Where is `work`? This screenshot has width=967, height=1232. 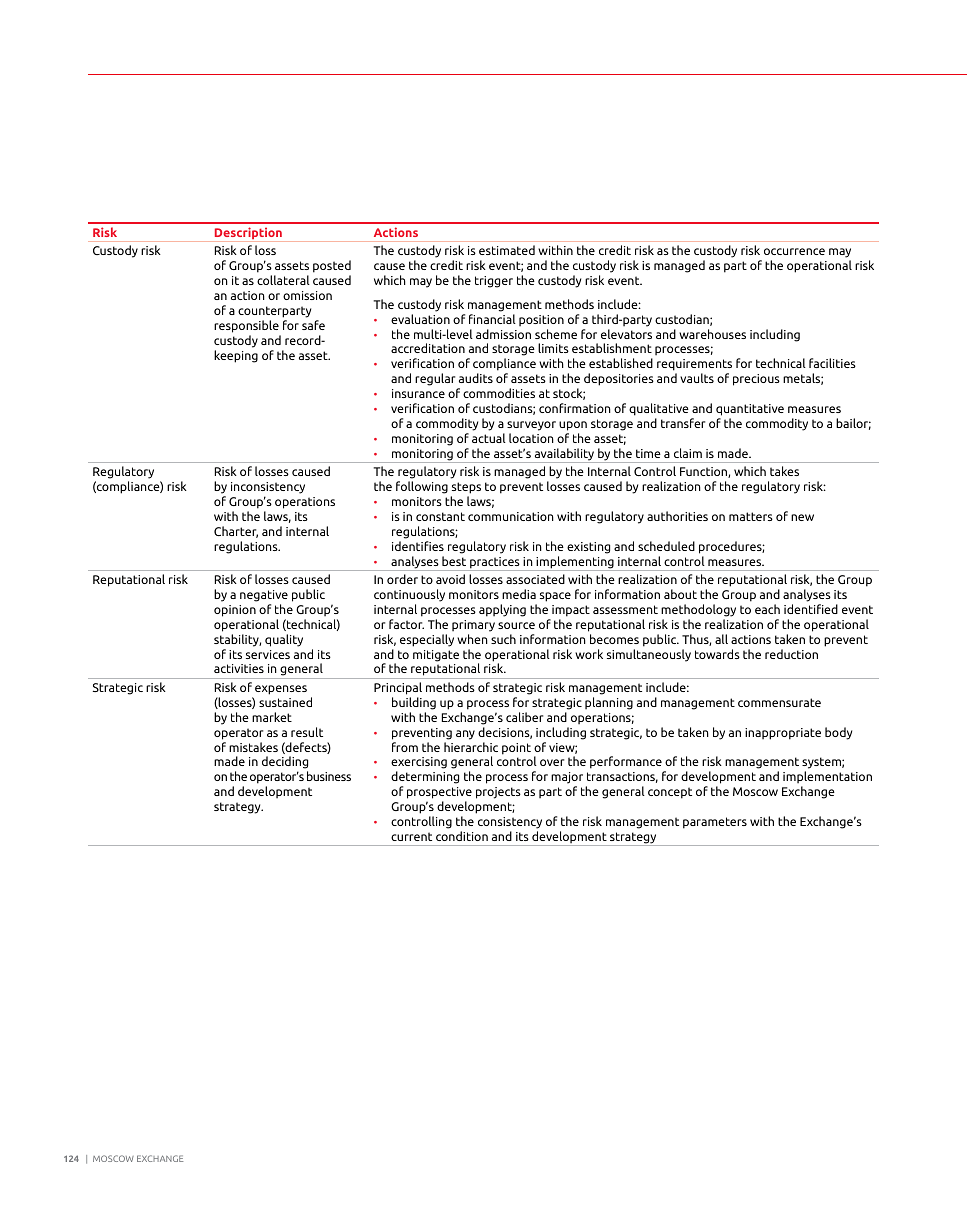
work is located at coordinates (589, 654).
